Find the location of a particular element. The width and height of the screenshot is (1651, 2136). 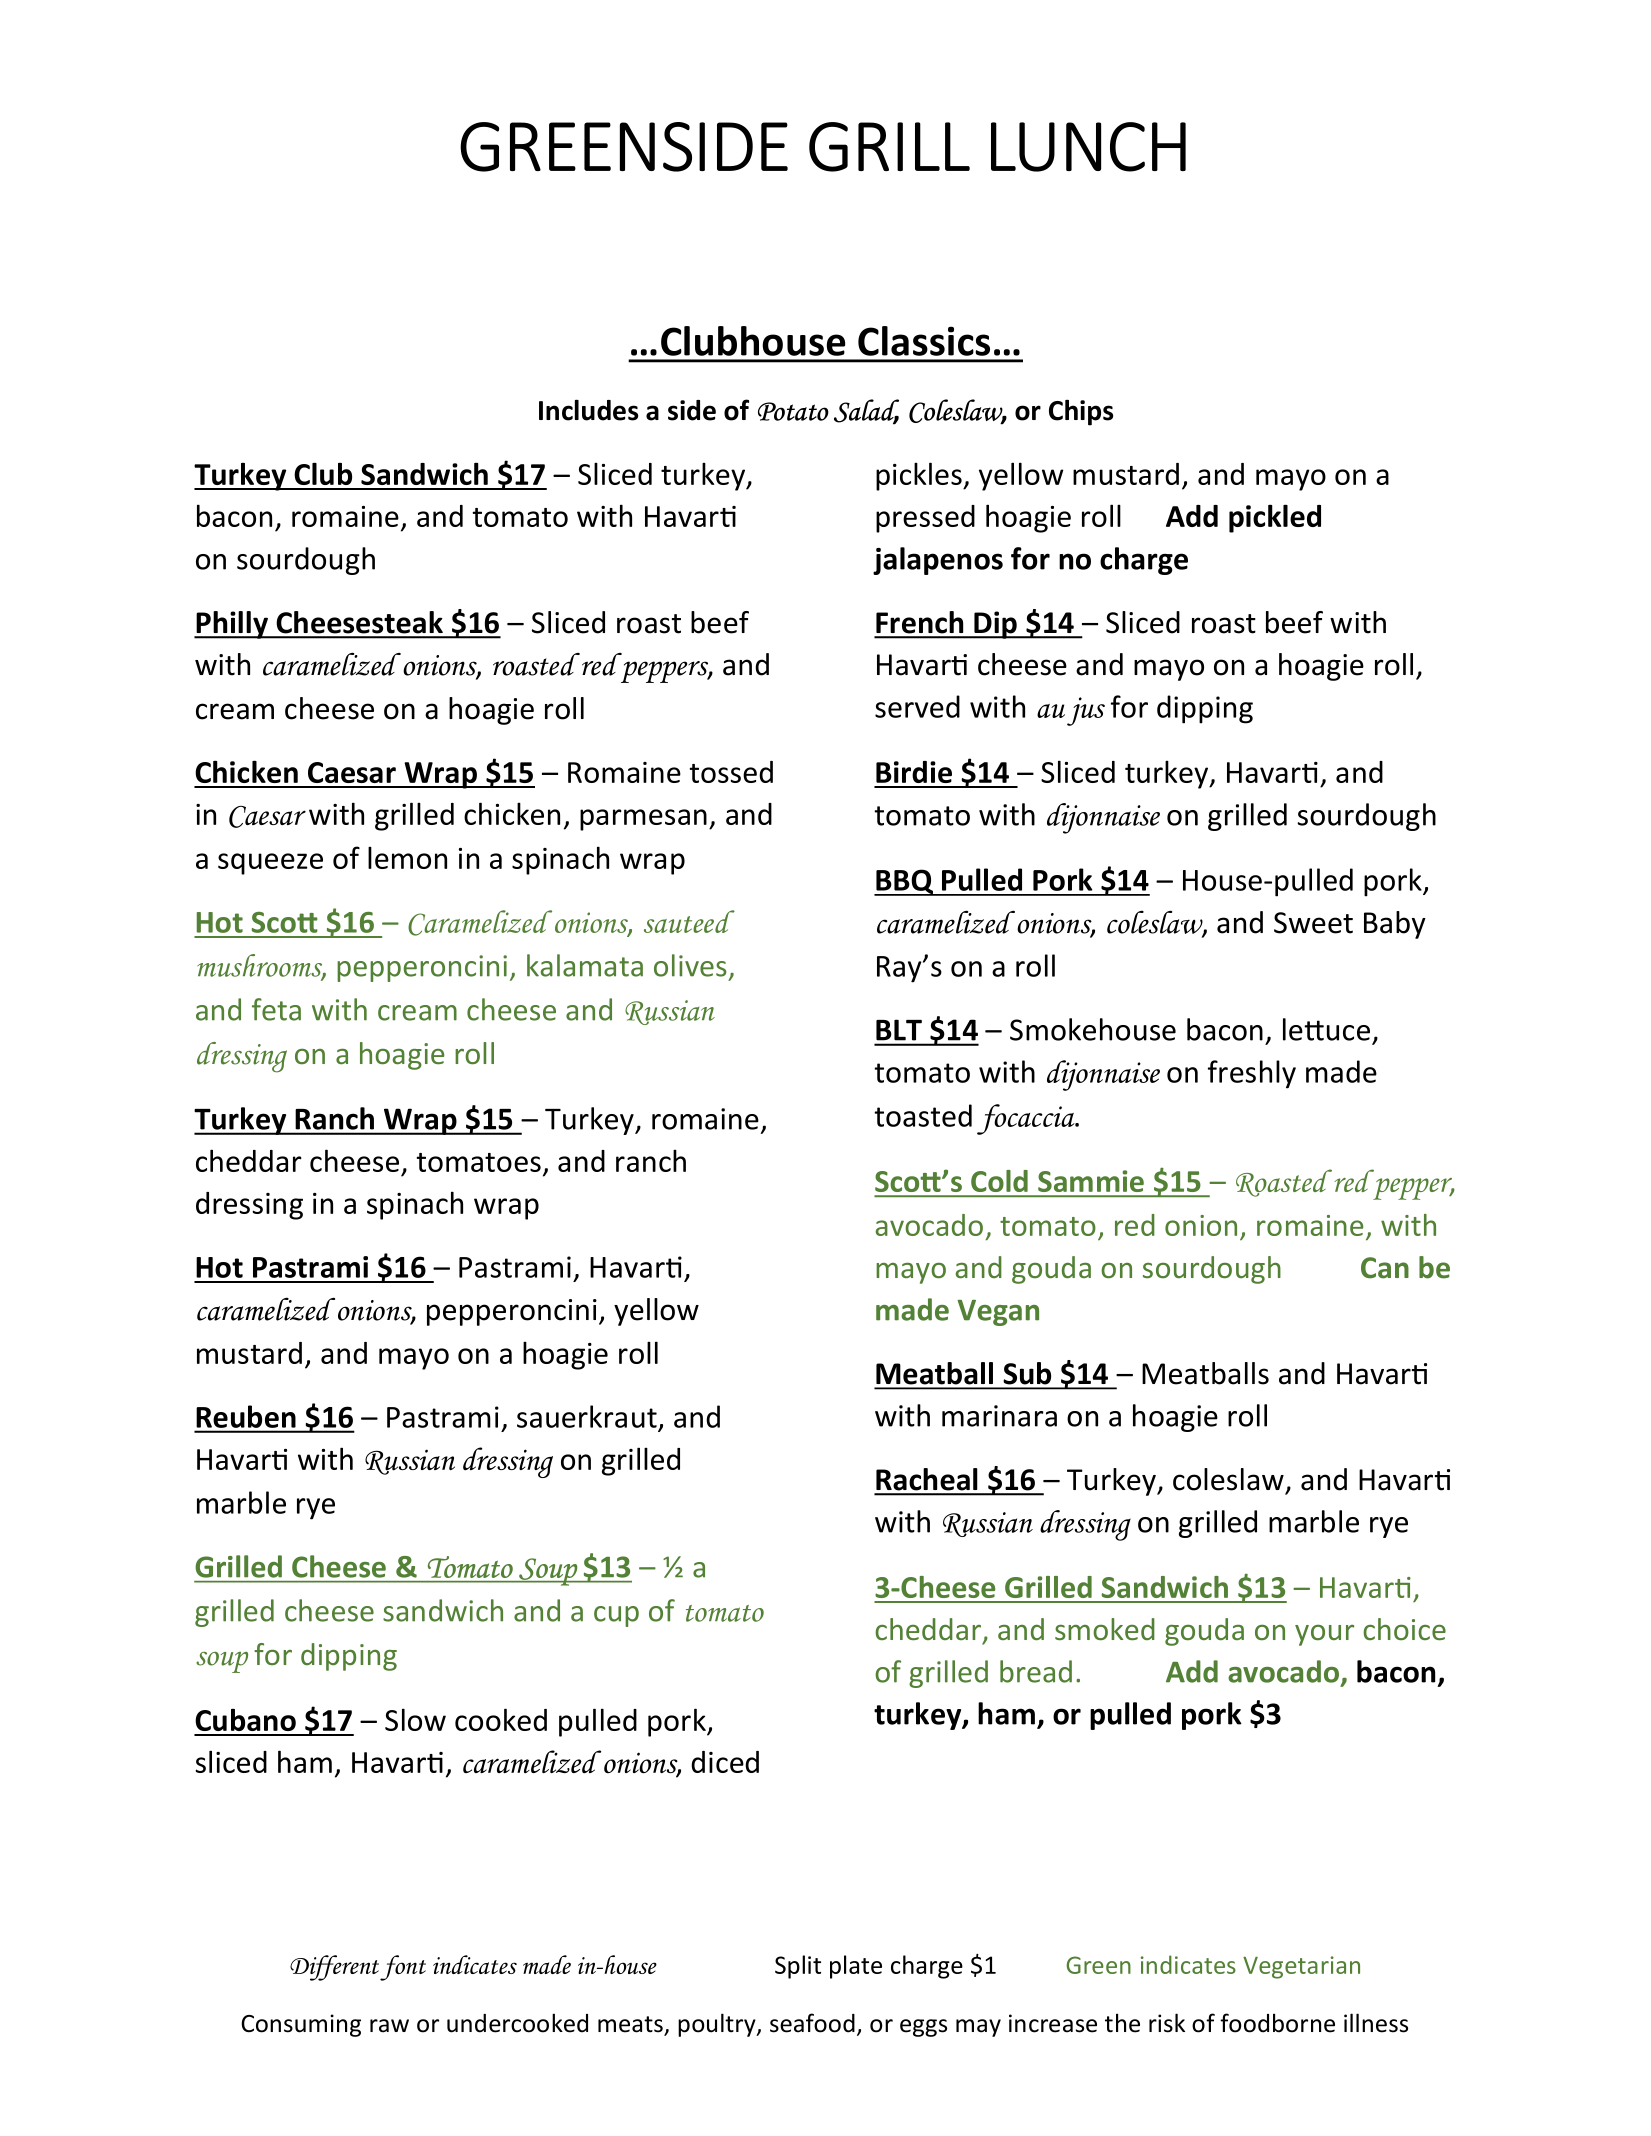

Split is located at coordinates (798, 1967).
